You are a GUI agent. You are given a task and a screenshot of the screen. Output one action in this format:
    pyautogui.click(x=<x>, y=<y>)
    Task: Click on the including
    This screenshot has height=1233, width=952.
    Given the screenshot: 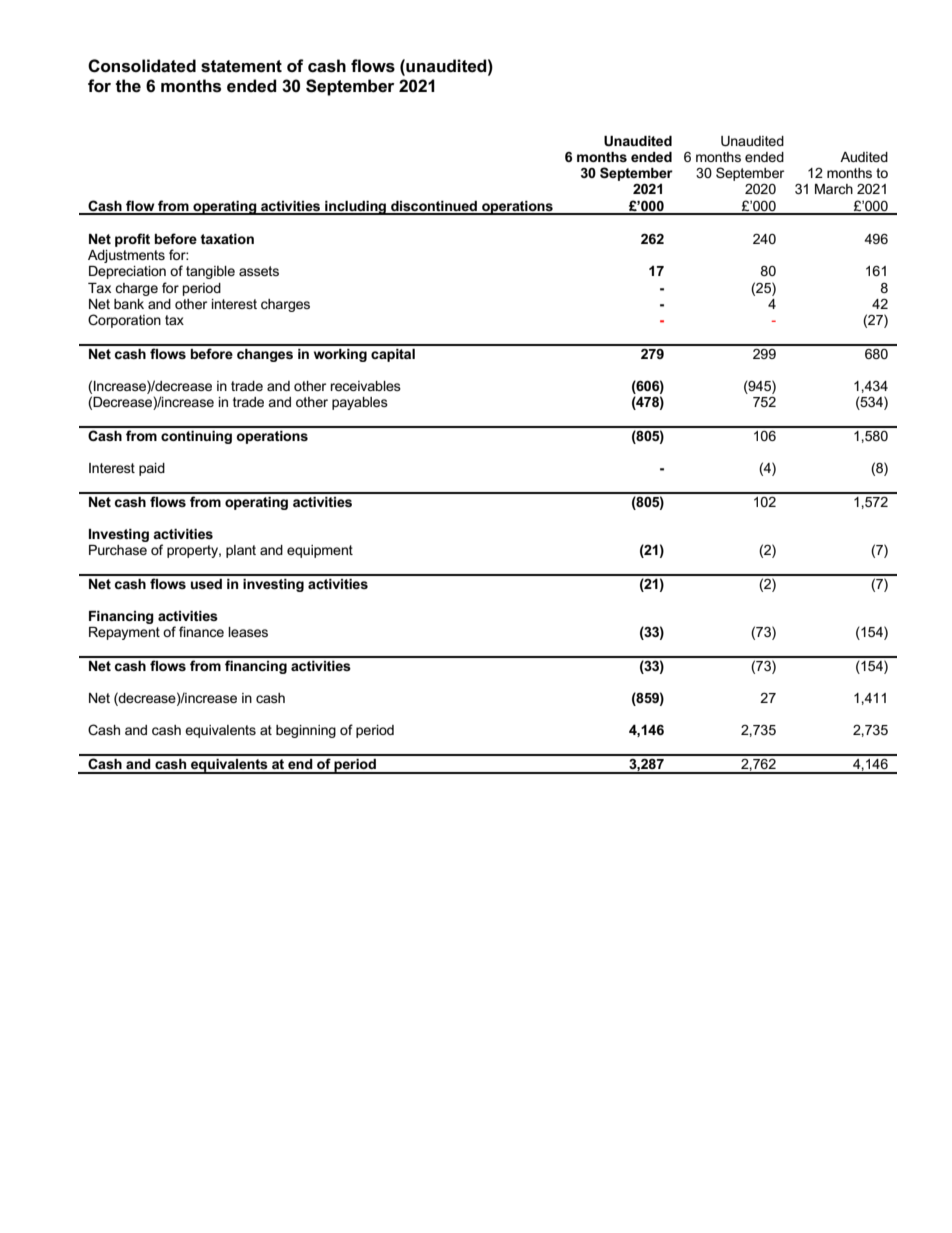 What is the action you would take?
    pyautogui.click(x=356, y=208)
